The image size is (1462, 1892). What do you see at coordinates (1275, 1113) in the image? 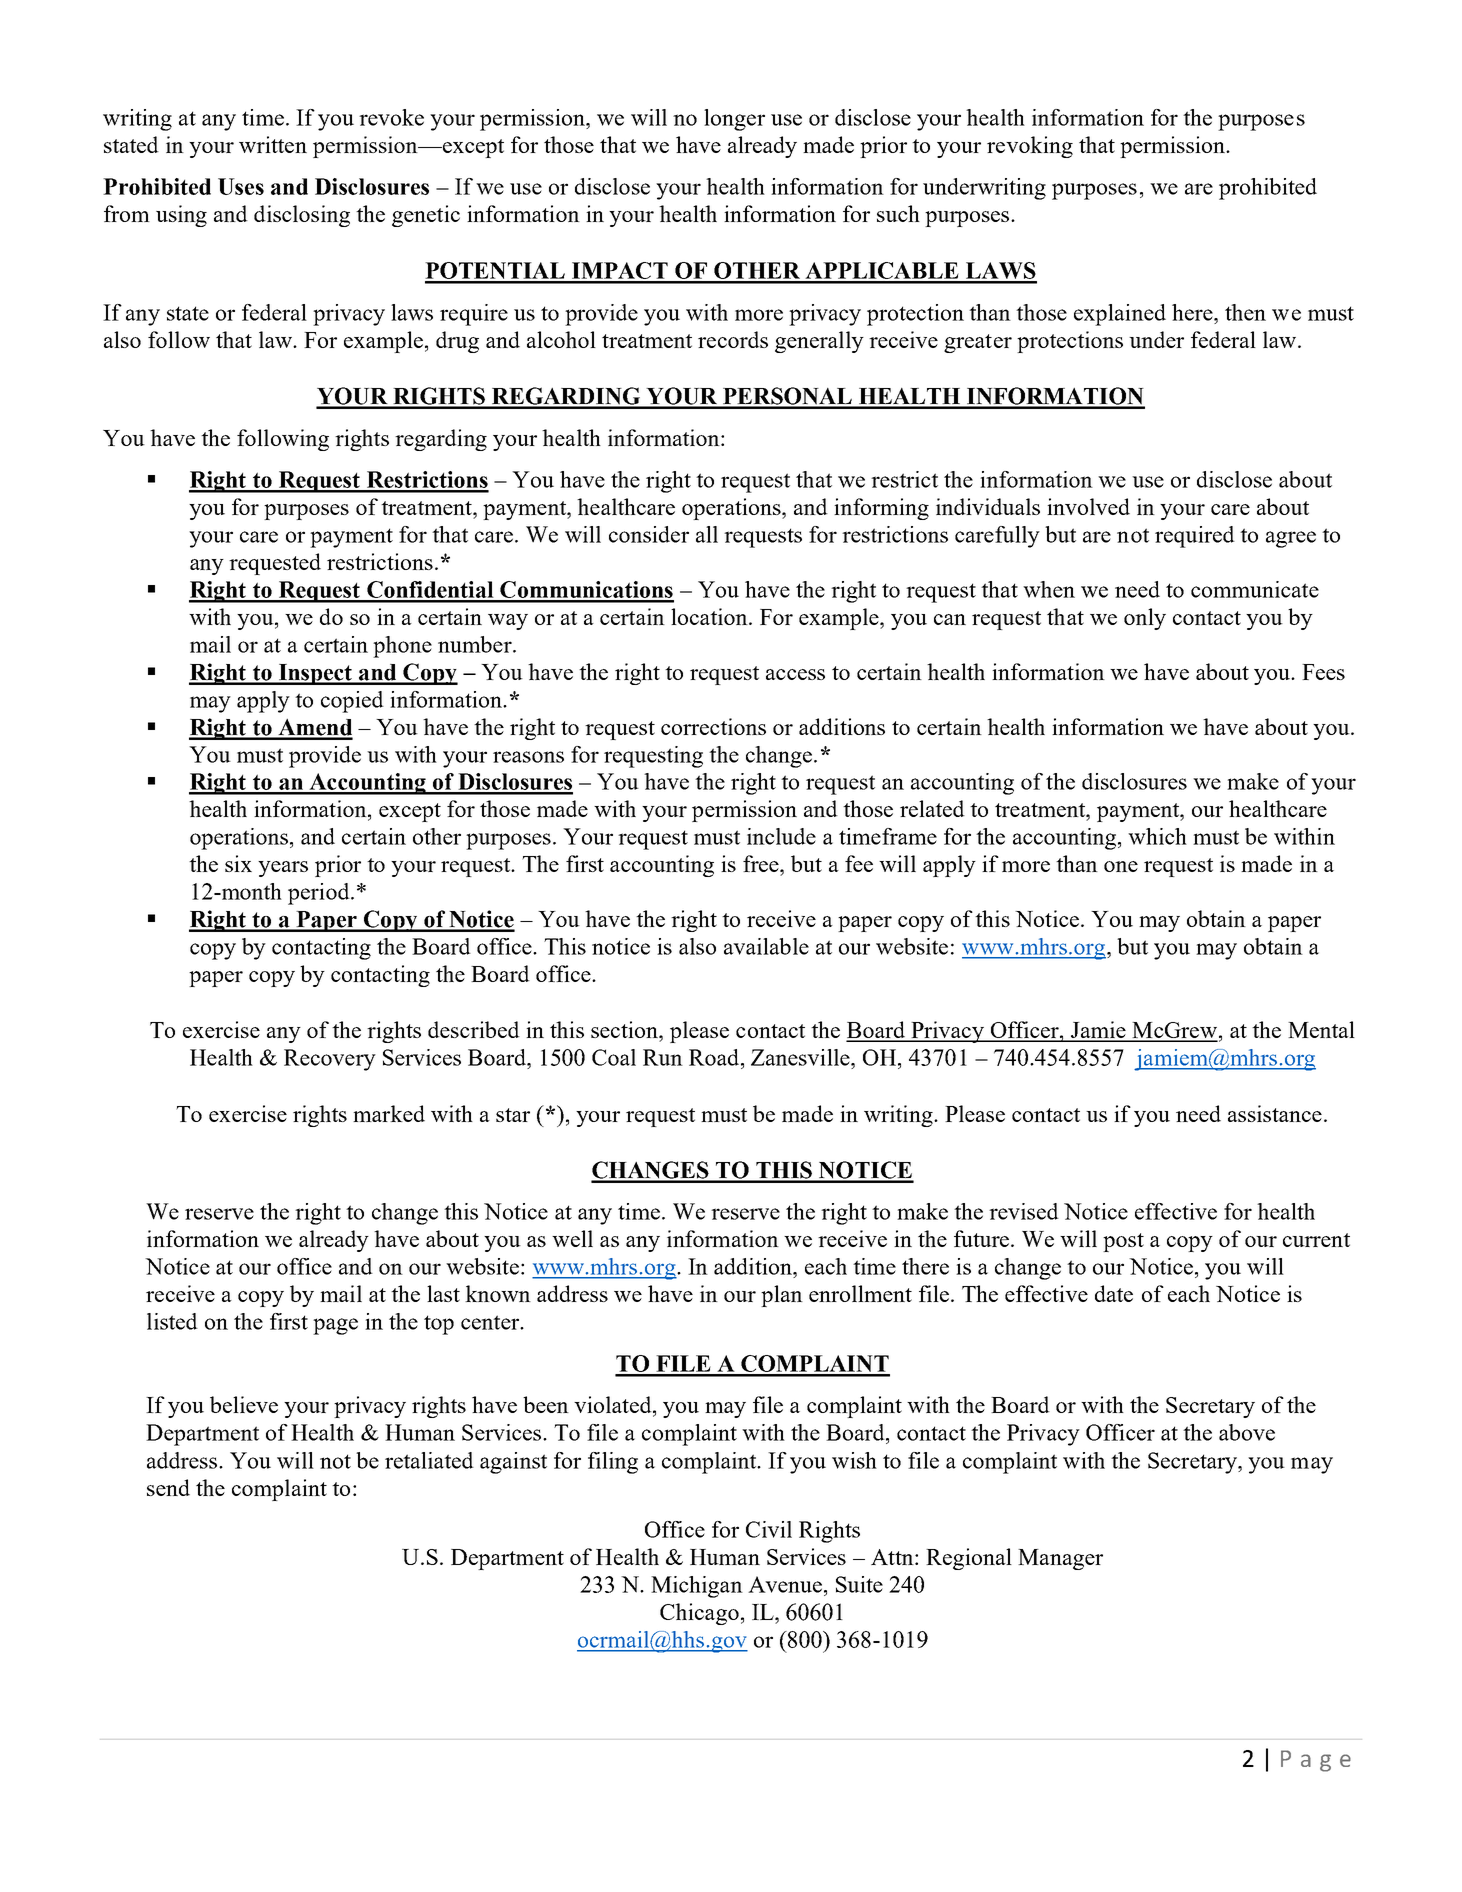
I see `assistance` at bounding box center [1275, 1113].
